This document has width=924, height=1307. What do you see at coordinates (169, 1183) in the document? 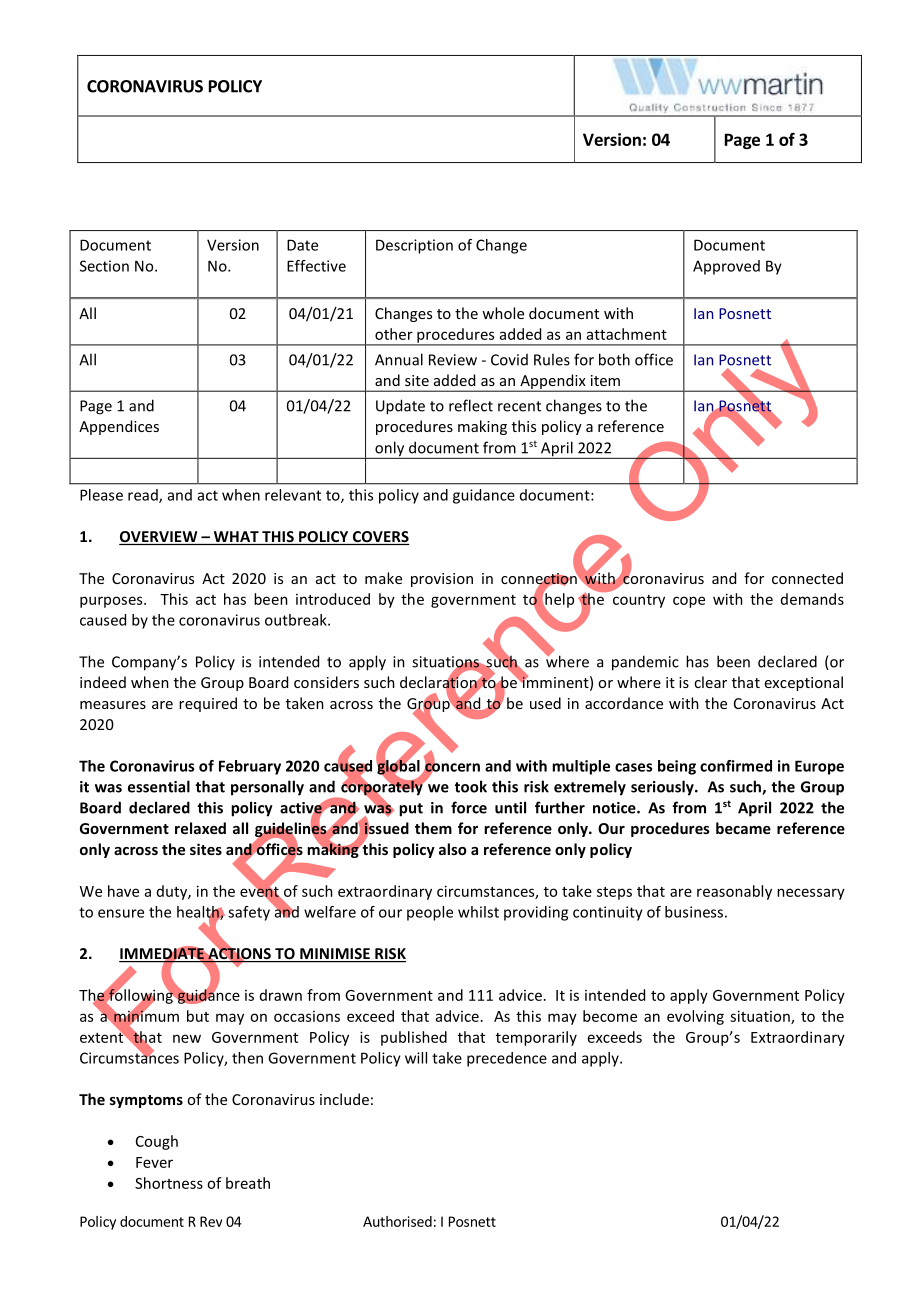
I see `Shortness` at bounding box center [169, 1183].
